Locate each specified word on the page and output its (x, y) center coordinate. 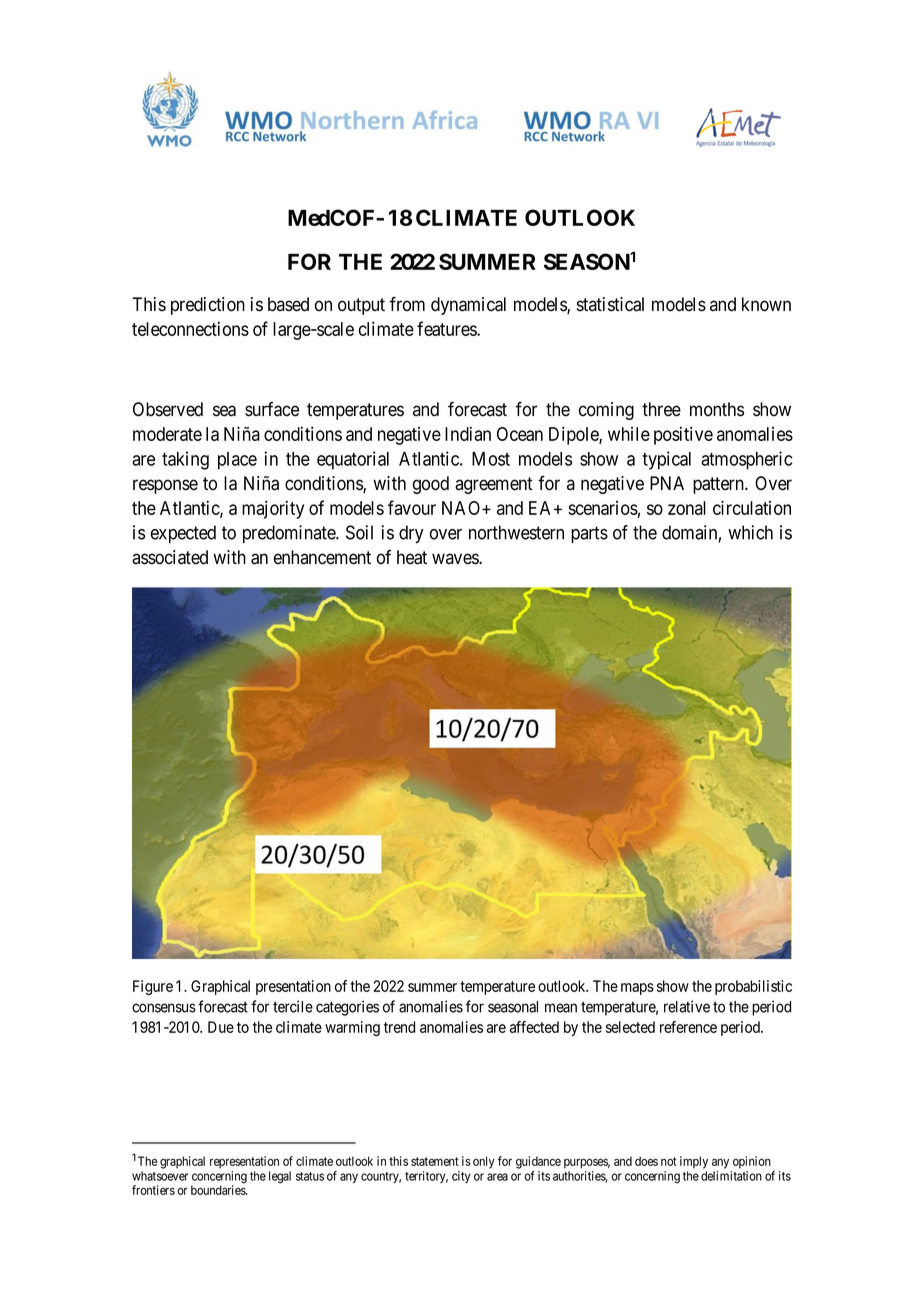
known (766, 304)
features (447, 328)
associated (170, 557)
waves (456, 559)
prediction (208, 306)
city (461, 1177)
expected (183, 534)
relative (687, 1006)
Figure (153, 987)
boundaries (219, 1190)
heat (412, 557)
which (750, 532)
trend (399, 1027)
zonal (687, 508)
